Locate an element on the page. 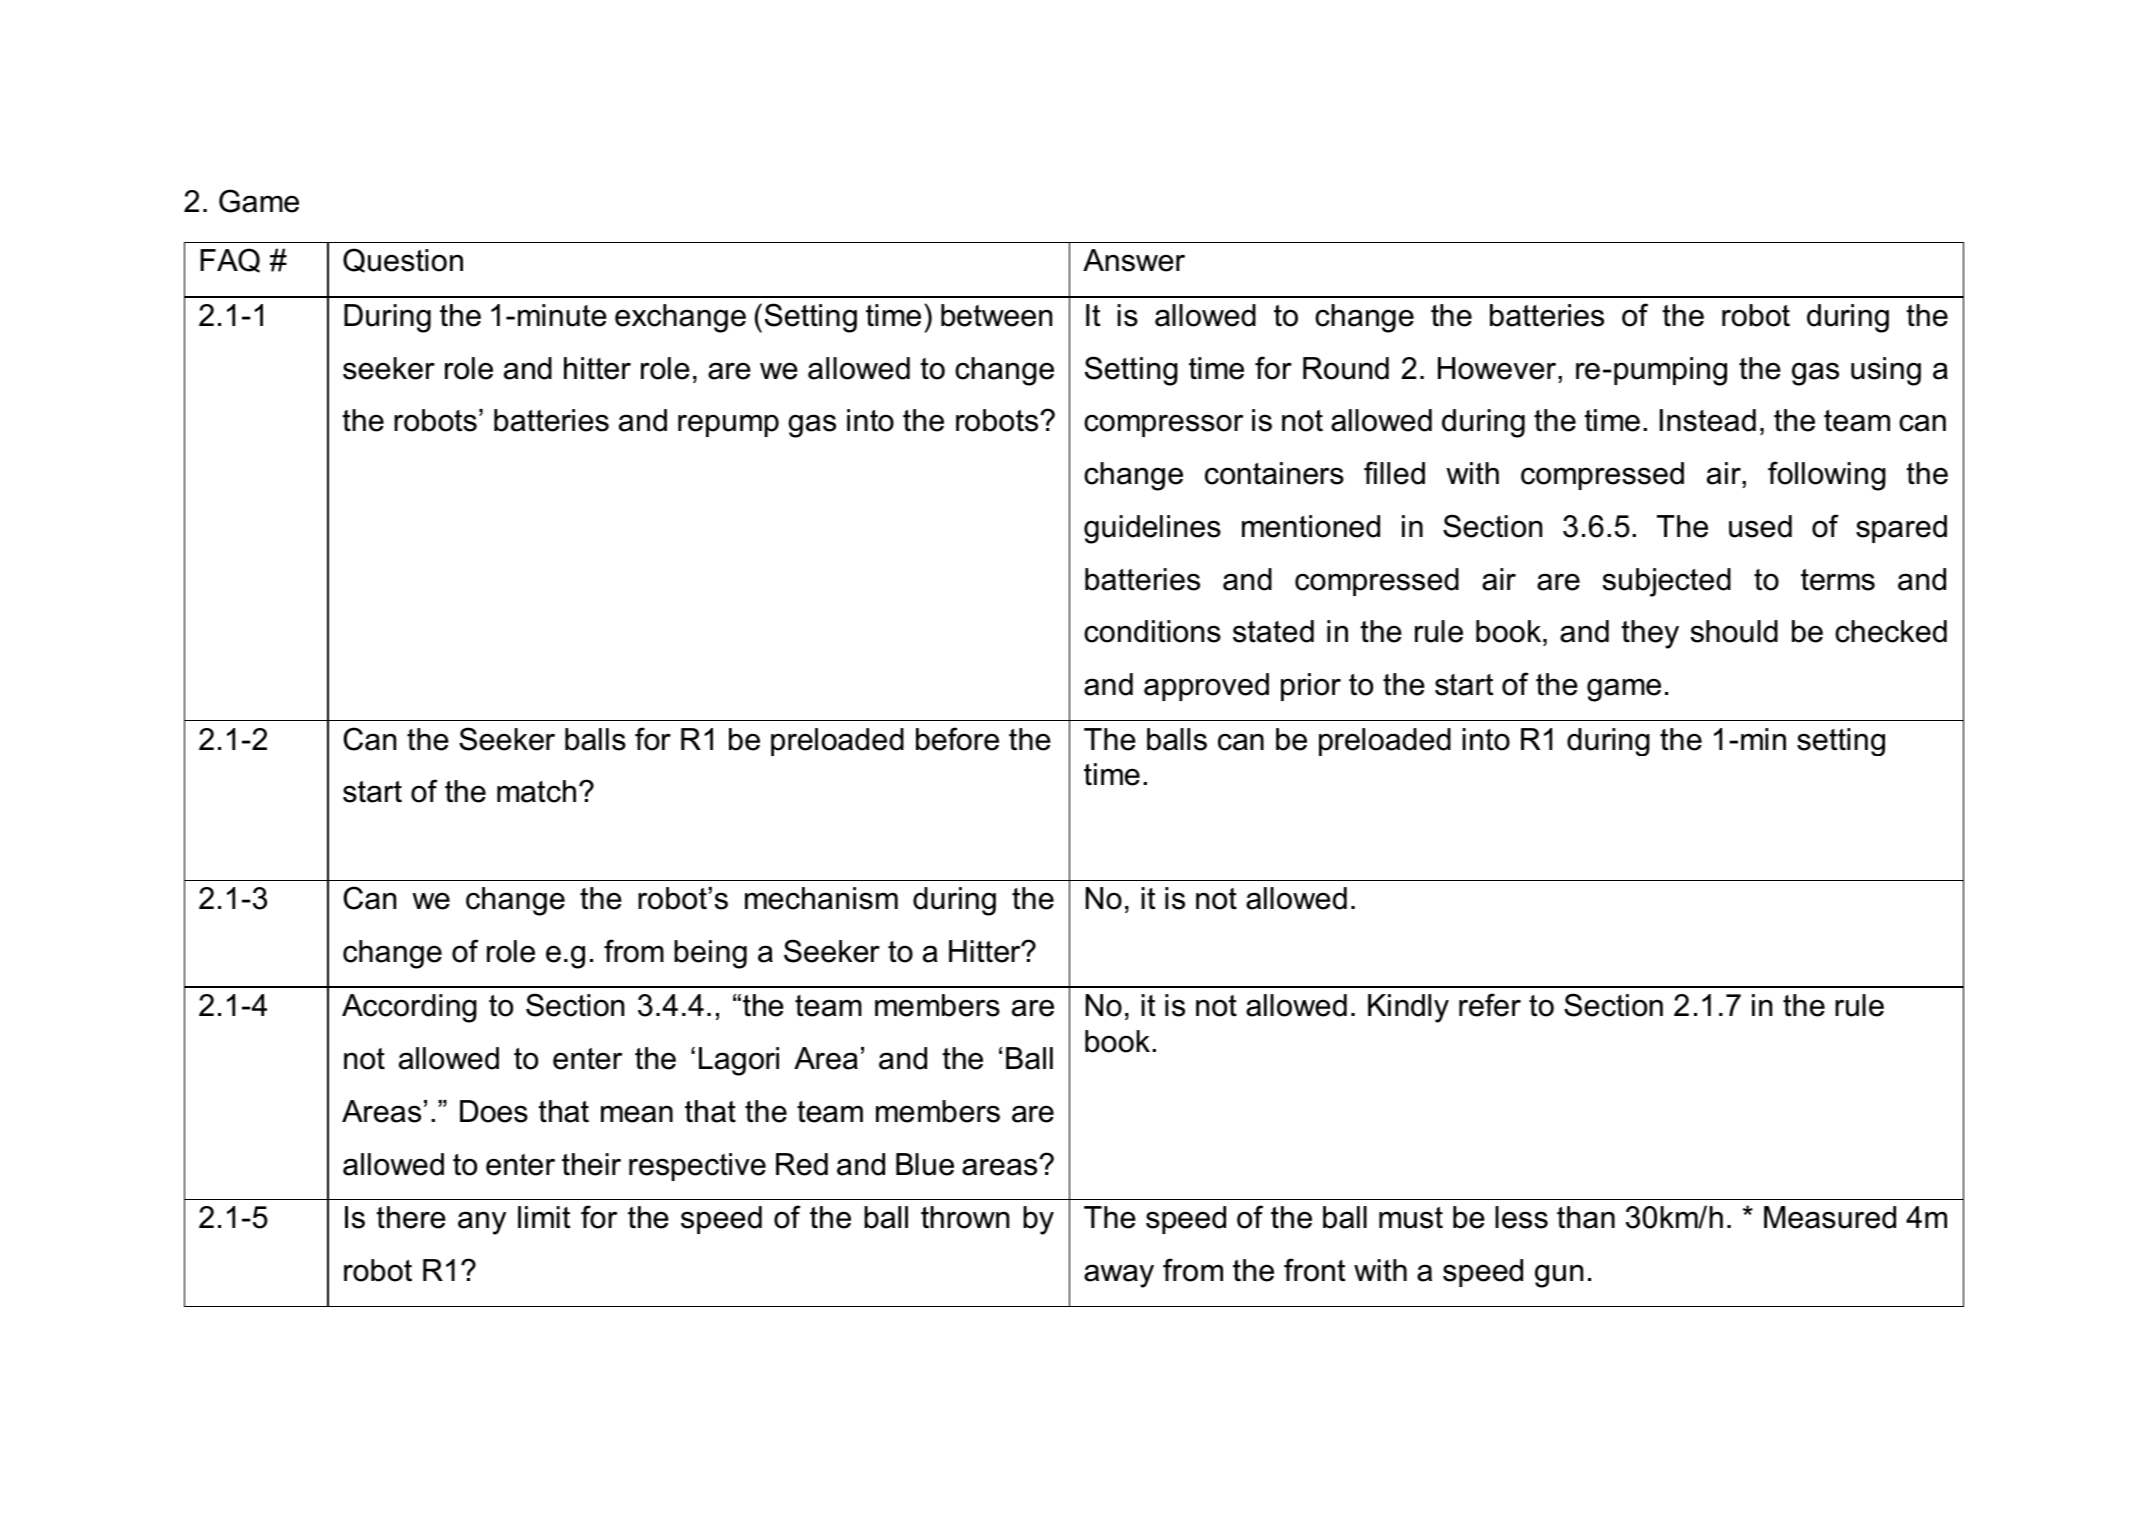 The width and height of the document is (2147, 1518). Question is located at coordinates (403, 260).
